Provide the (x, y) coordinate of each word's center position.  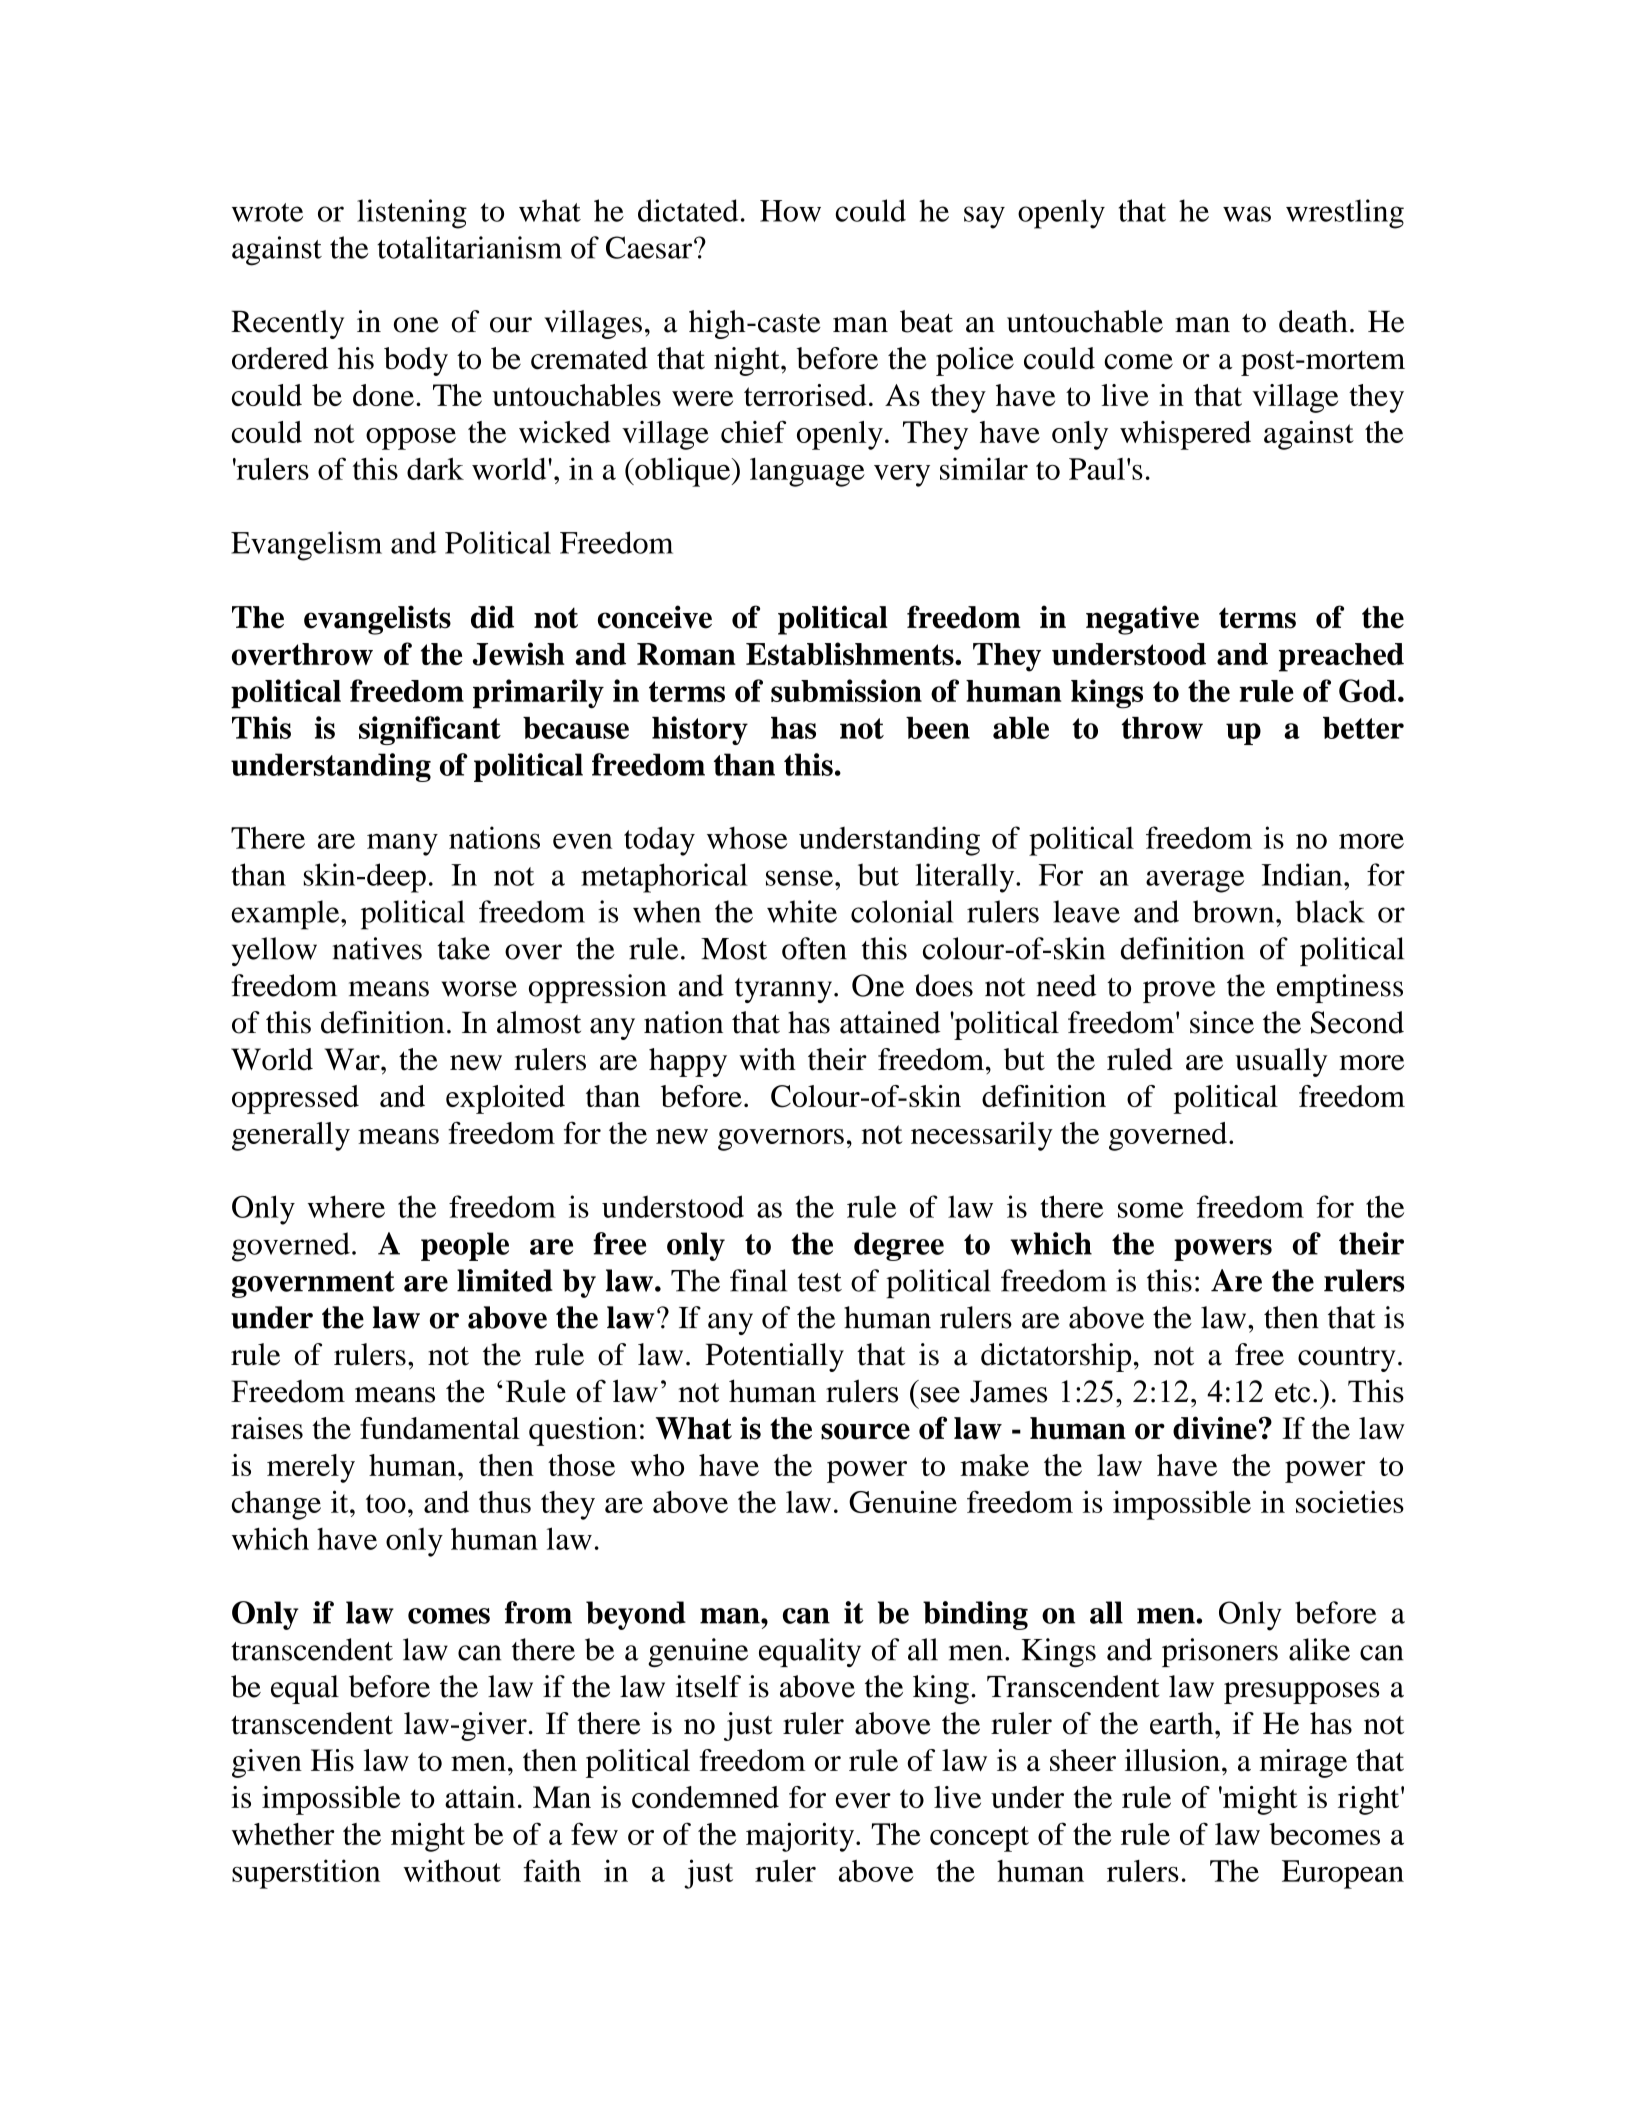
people (465, 1246)
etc (1292, 1393)
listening (412, 214)
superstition (306, 1874)
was (1247, 214)
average (1195, 881)
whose (747, 838)
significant (430, 730)
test (820, 1282)
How (790, 211)
